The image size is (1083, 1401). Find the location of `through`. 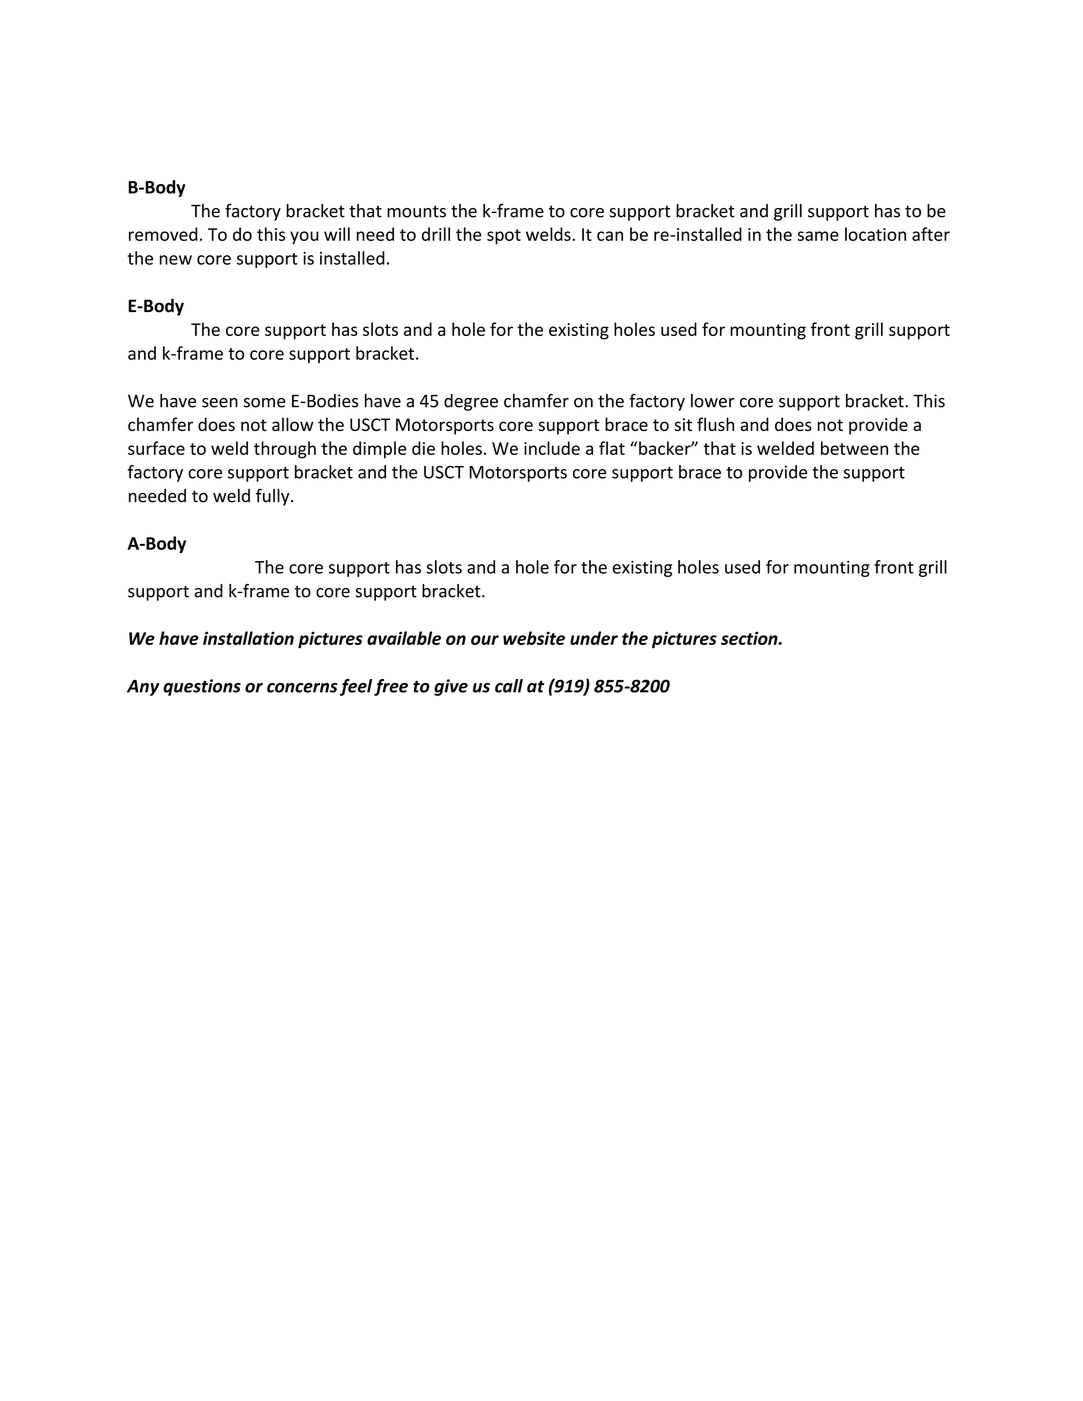

through is located at coordinates (285, 450).
